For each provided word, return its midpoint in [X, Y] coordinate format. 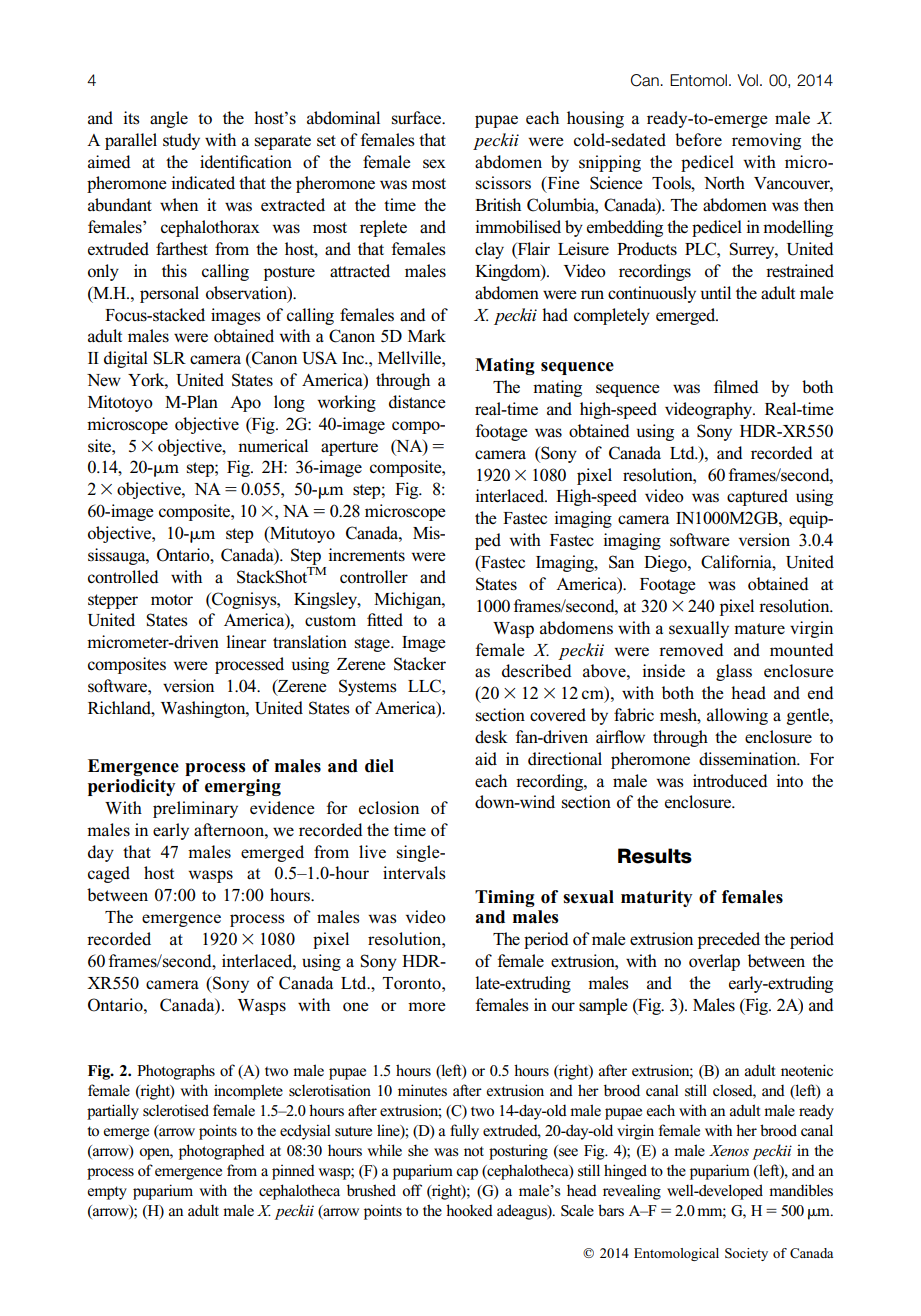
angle [169, 119]
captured [757, 497]
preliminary [195, 809]
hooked [469, 1210]
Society [746, 1254]
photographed [222, 1152]
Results [655, 856]
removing [766, 141]
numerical [273, 446]
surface [418, 118]
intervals [414, 873]
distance [417, 402]
